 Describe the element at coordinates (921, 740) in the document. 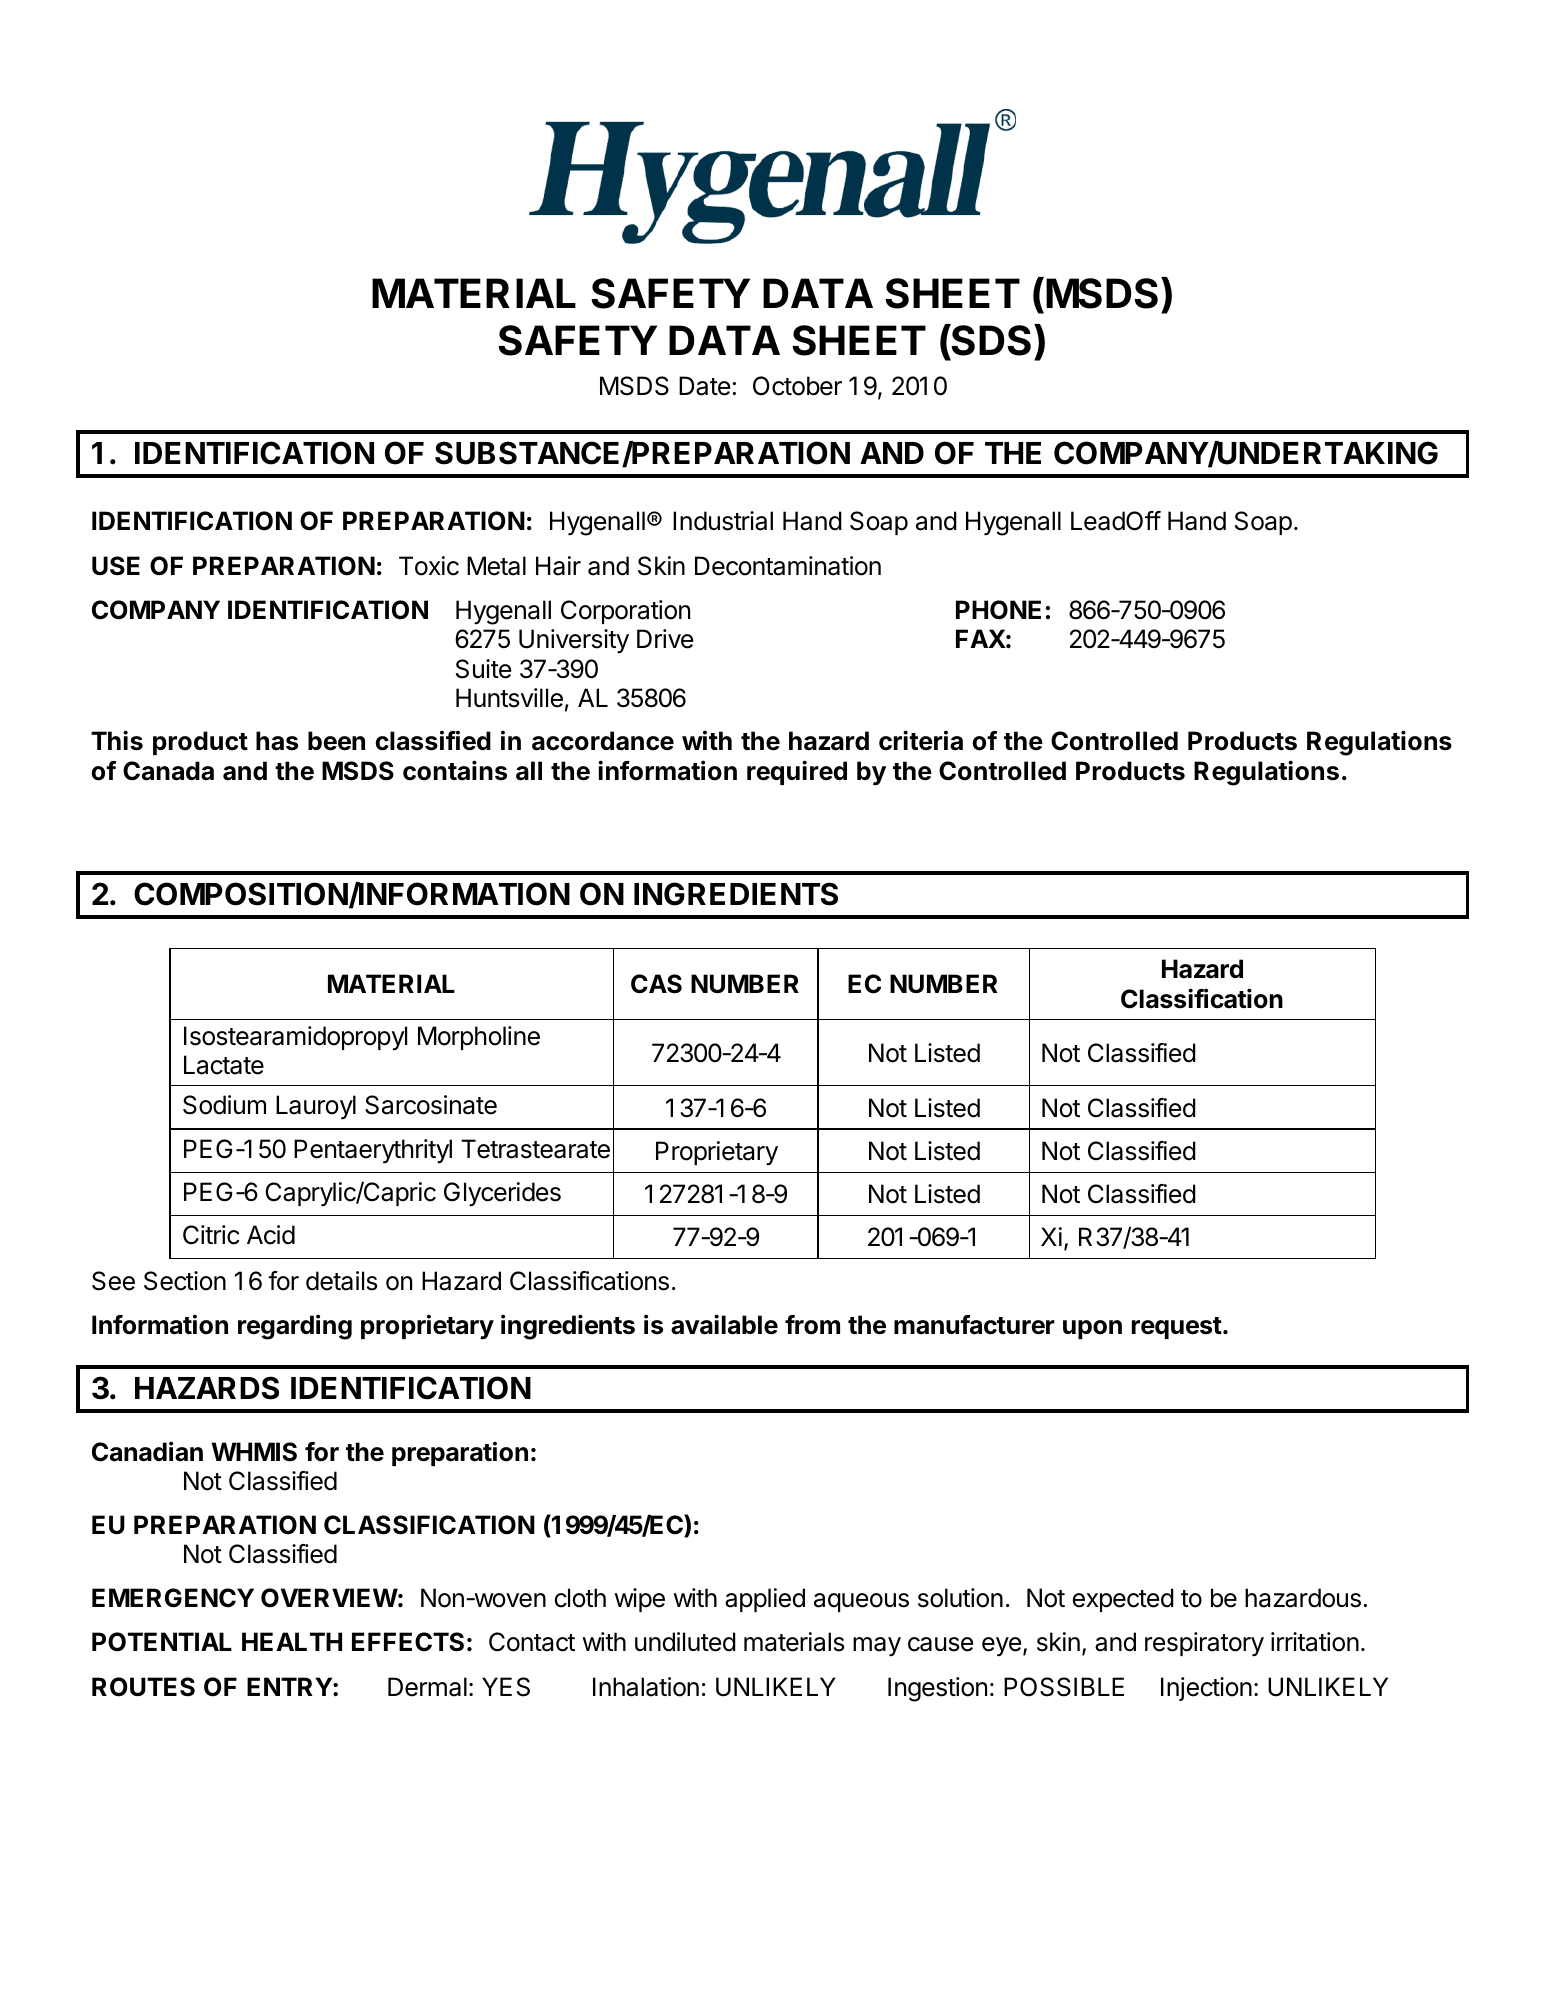

I see `criteria` at that location.
